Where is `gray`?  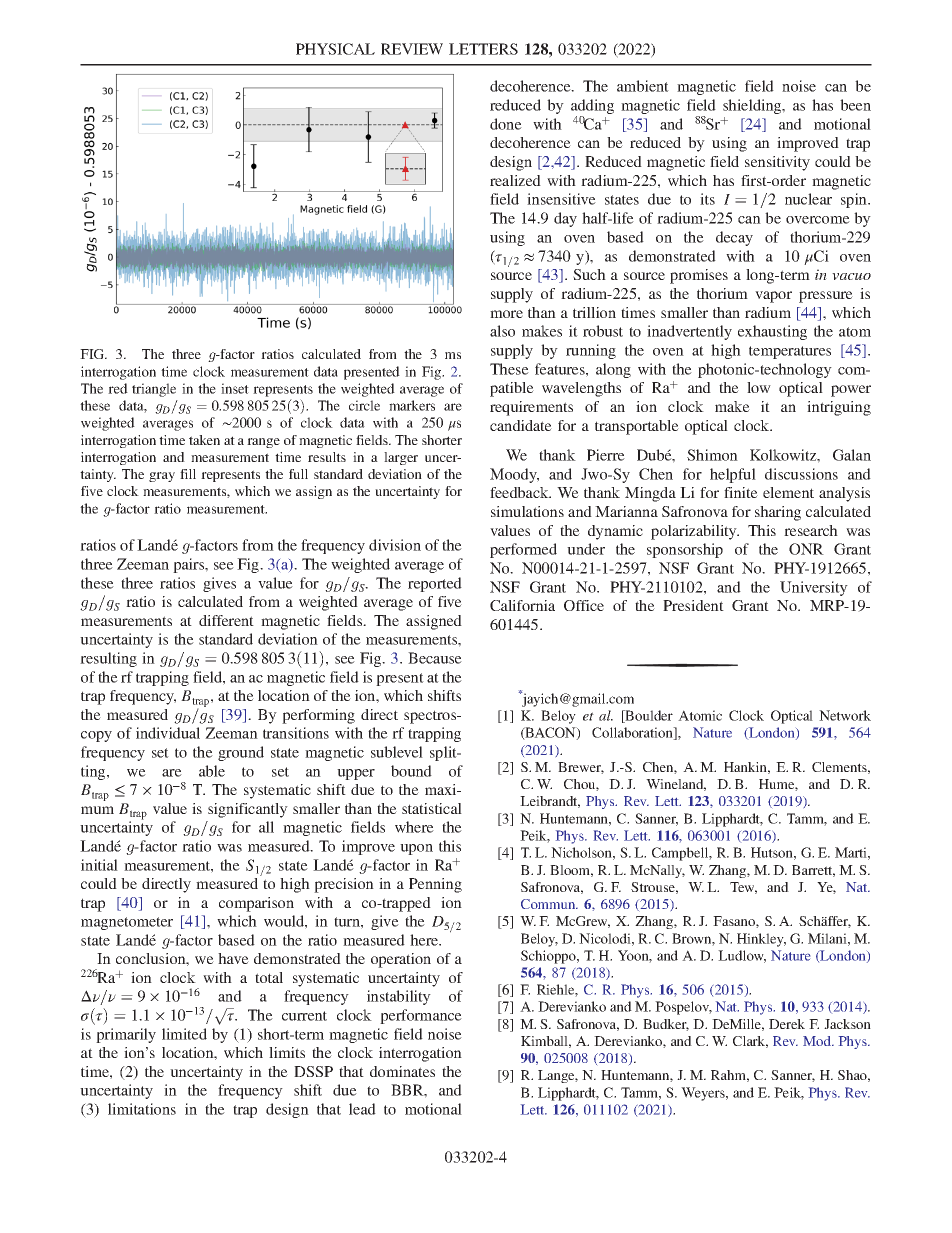 gray is located at coordinates (162, 477).
